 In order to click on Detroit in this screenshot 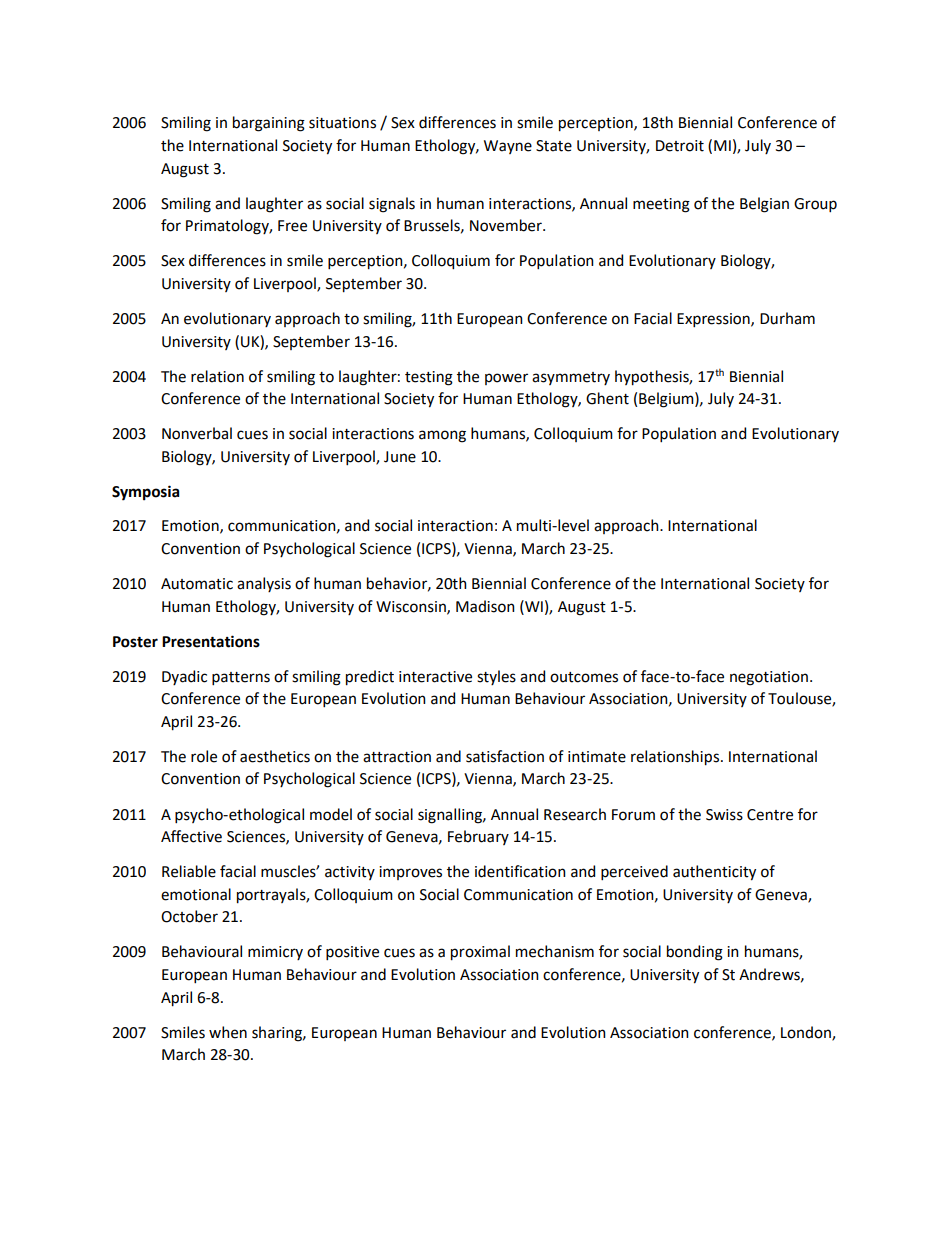, I will do `click(680, 146)`.
